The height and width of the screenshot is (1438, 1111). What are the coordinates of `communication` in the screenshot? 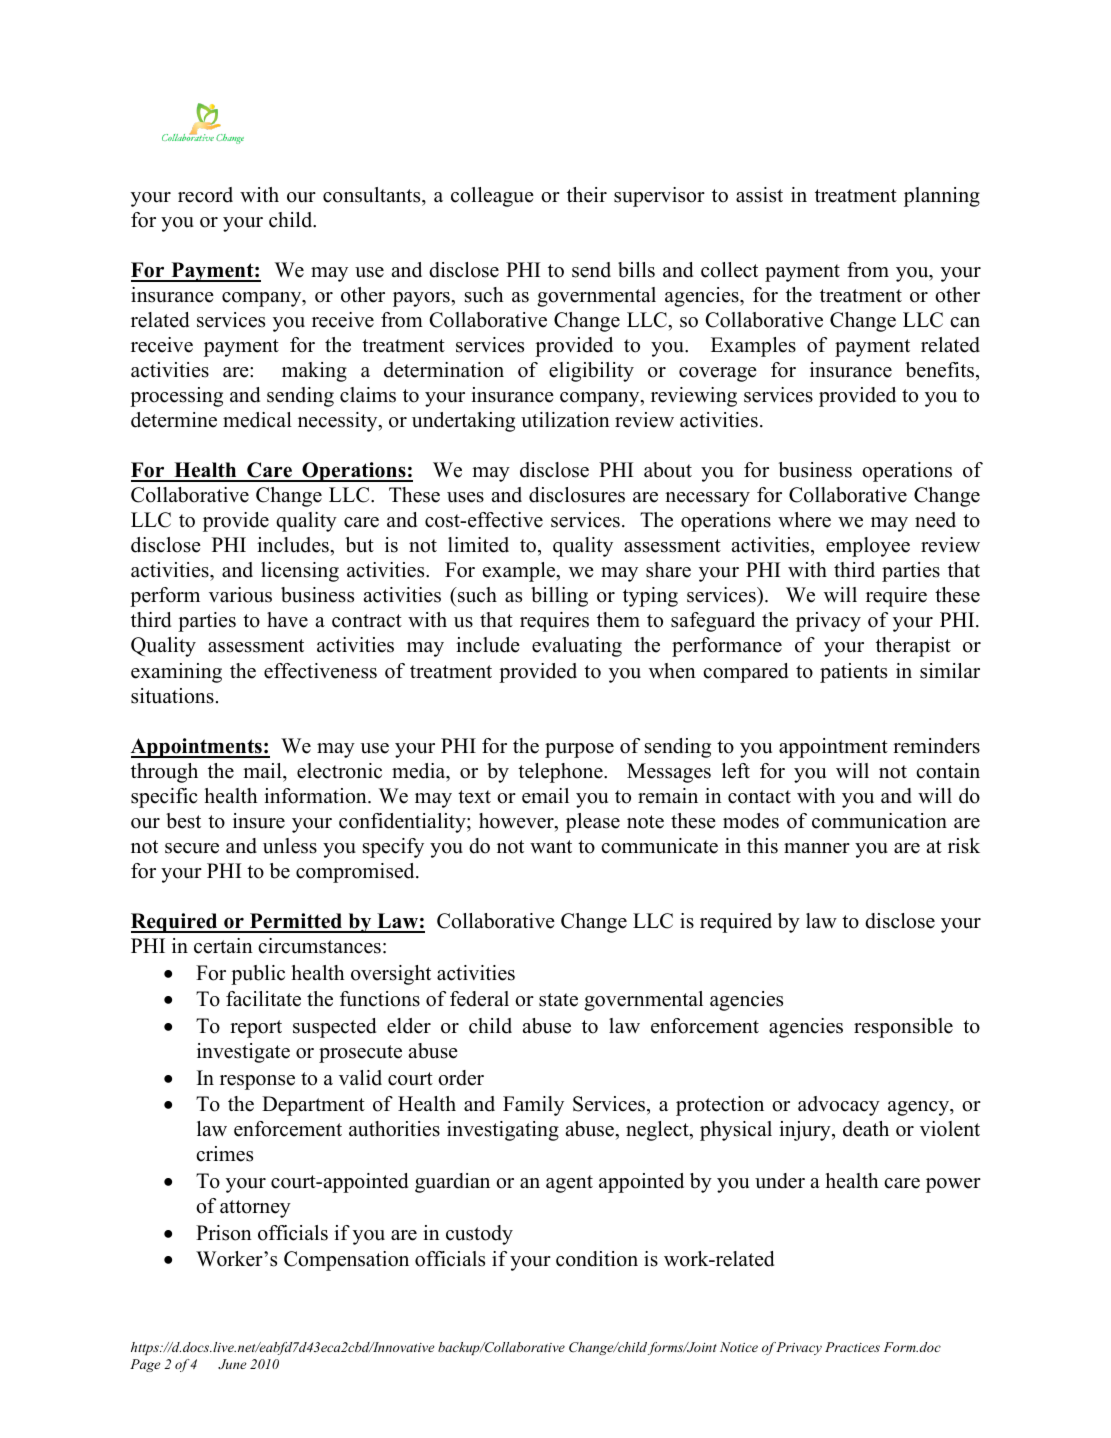 It's located at (879, 821).
